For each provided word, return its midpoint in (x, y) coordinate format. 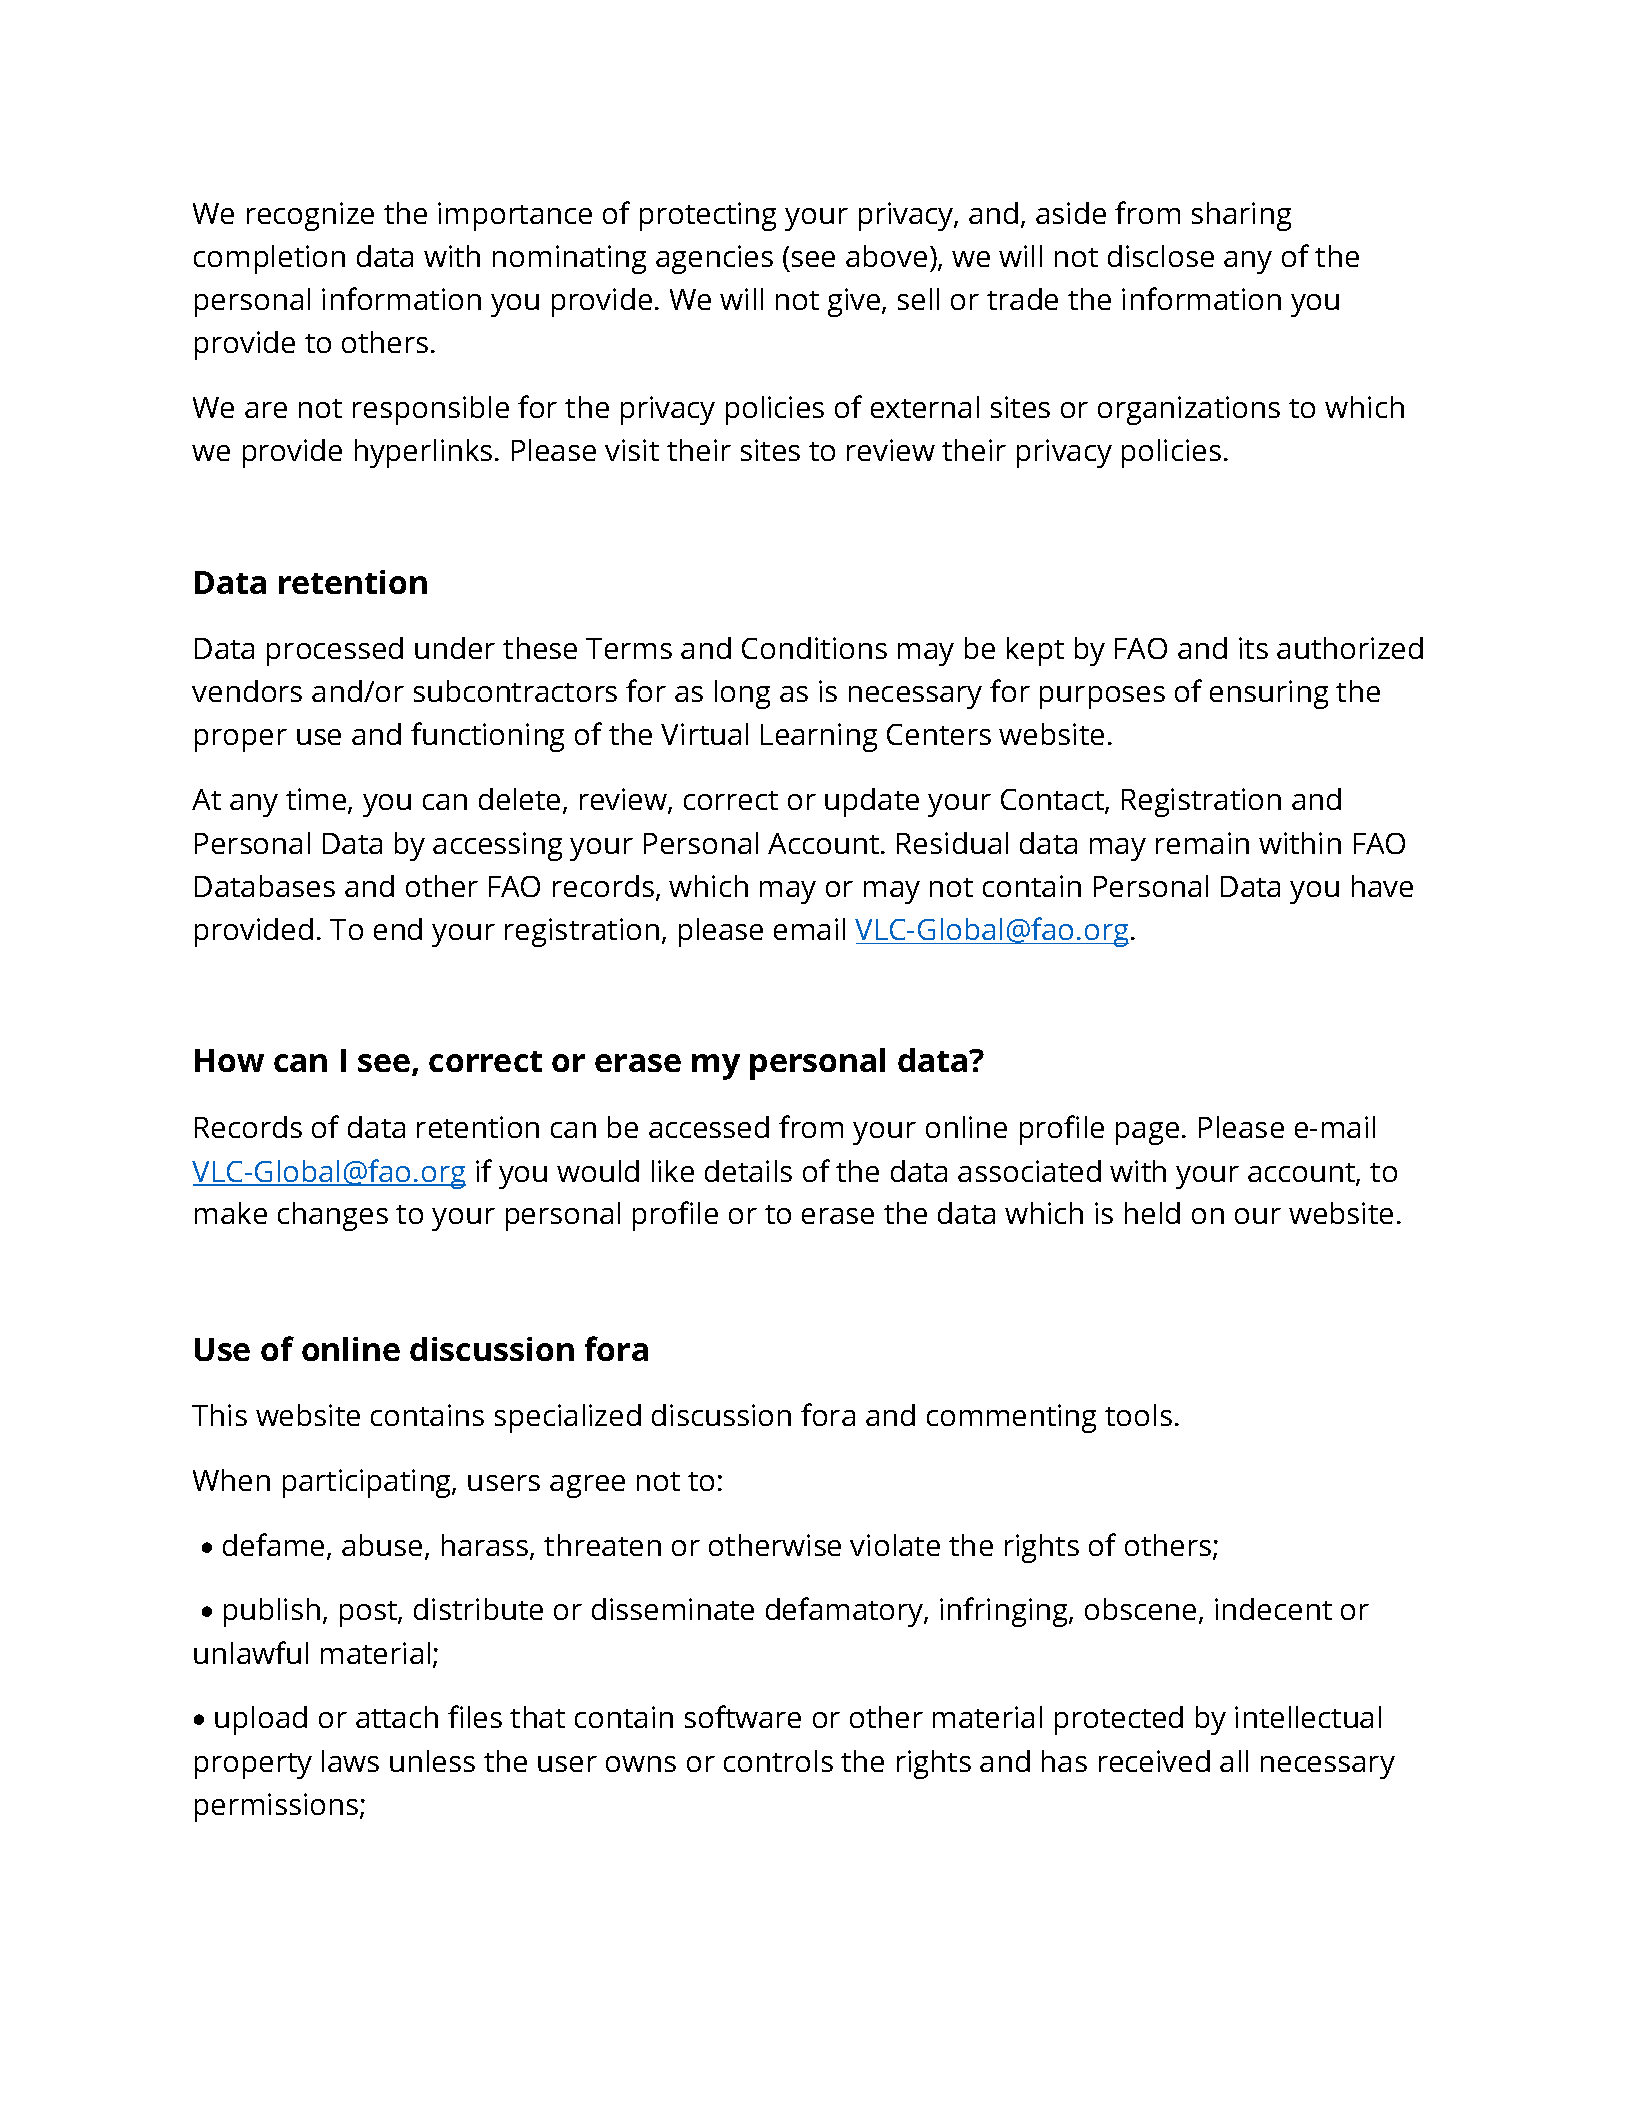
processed (335, 651)
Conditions (814, 648)
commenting (1011, 1418)
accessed (709, 1127)
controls (778, 1761)
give (855, 302)
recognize (310, 216)
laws (350, 1761)
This (219, 1415)
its (1253, 648)
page (1147, 1133)
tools (1138, 1415)
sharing (1241, 216)
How (229, 1060)
